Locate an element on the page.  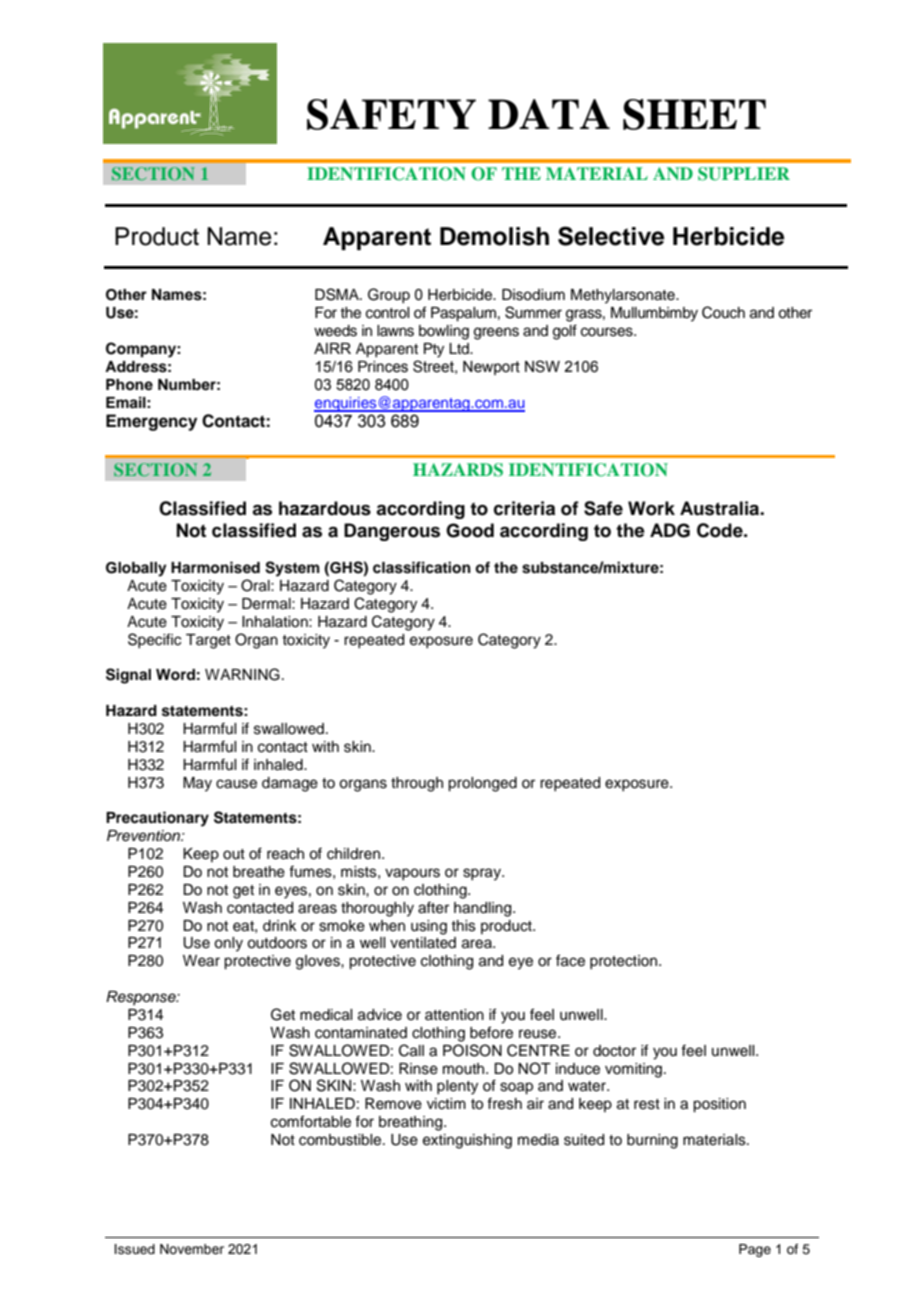
Word is located at coordinates (175, 675).
